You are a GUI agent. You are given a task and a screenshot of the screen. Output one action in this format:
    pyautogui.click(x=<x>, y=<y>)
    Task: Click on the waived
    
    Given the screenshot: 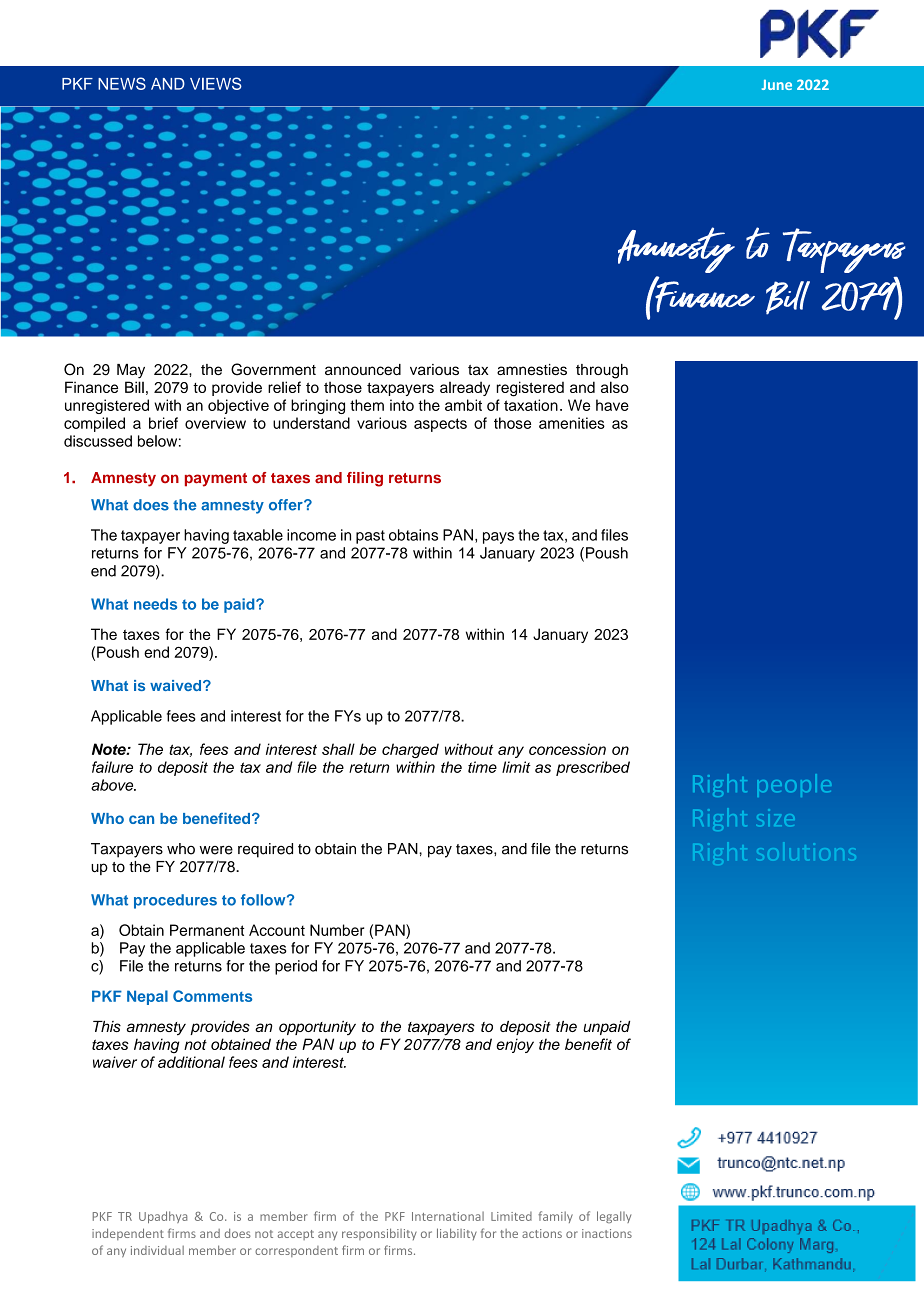 What is the action you would take?
    pyautogui.click(x=177, y=685)
